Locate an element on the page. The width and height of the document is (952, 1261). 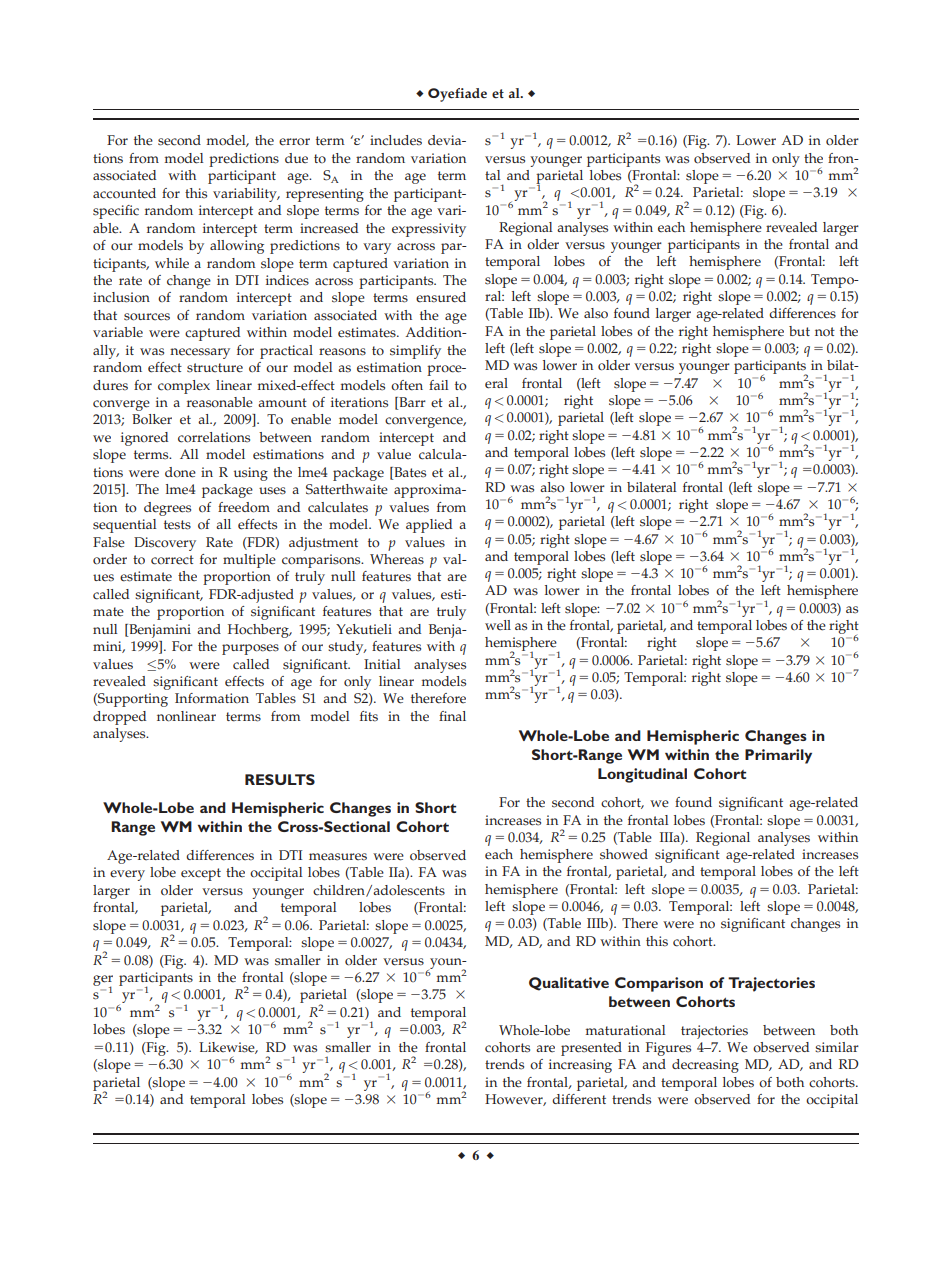
purposes is located at coordinates (250, 649).
